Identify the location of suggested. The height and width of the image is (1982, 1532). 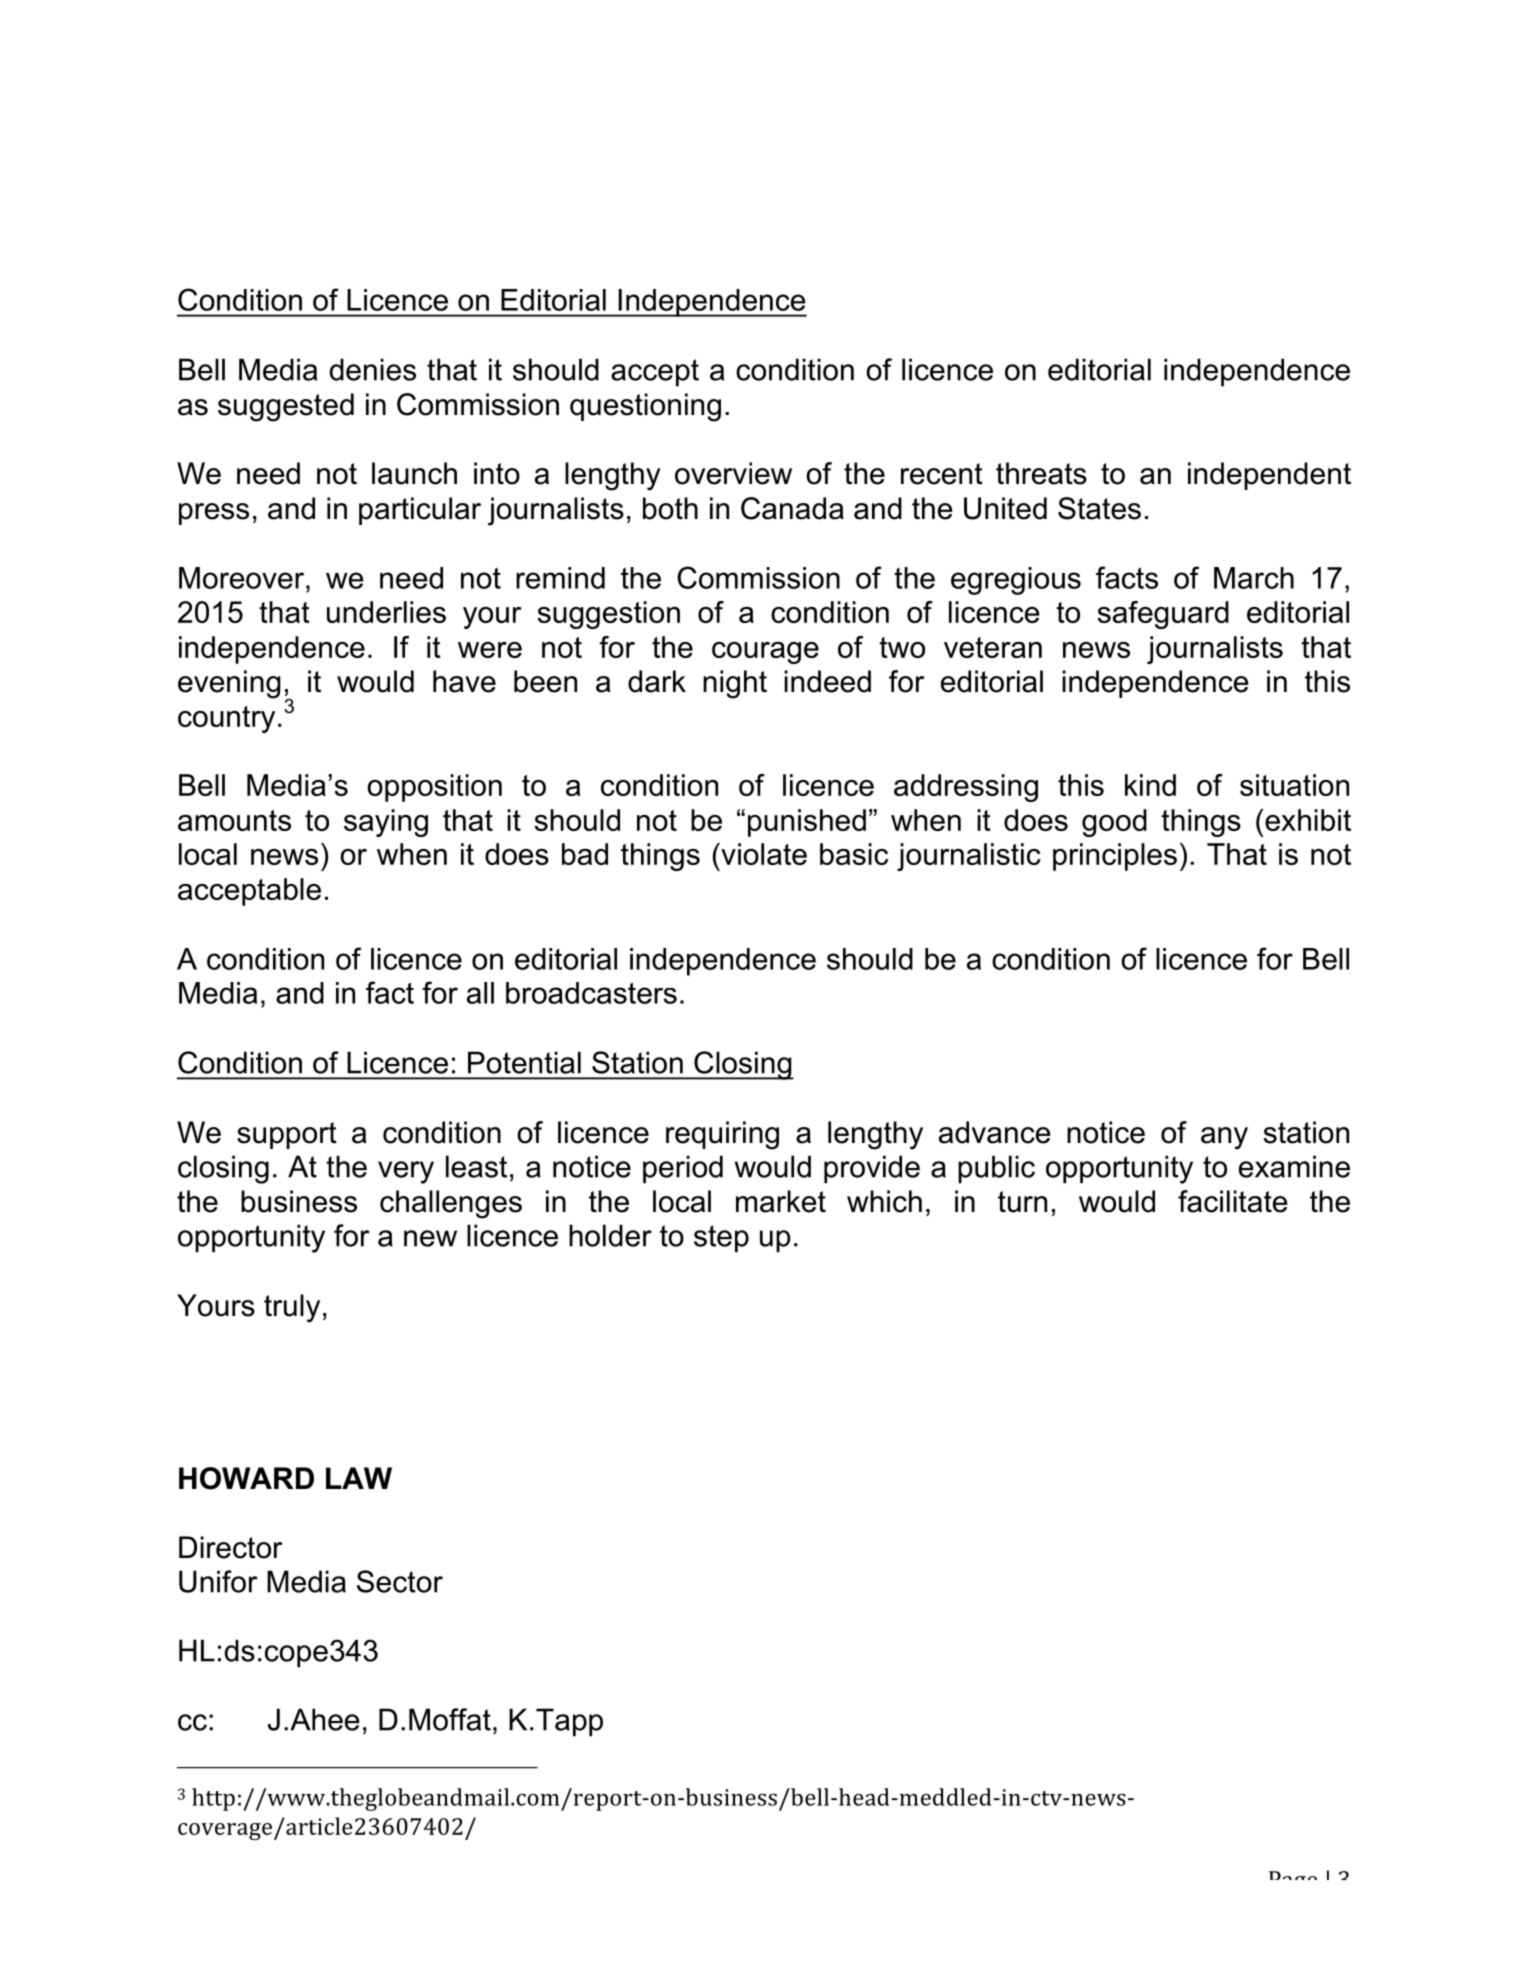
(286, 407).
